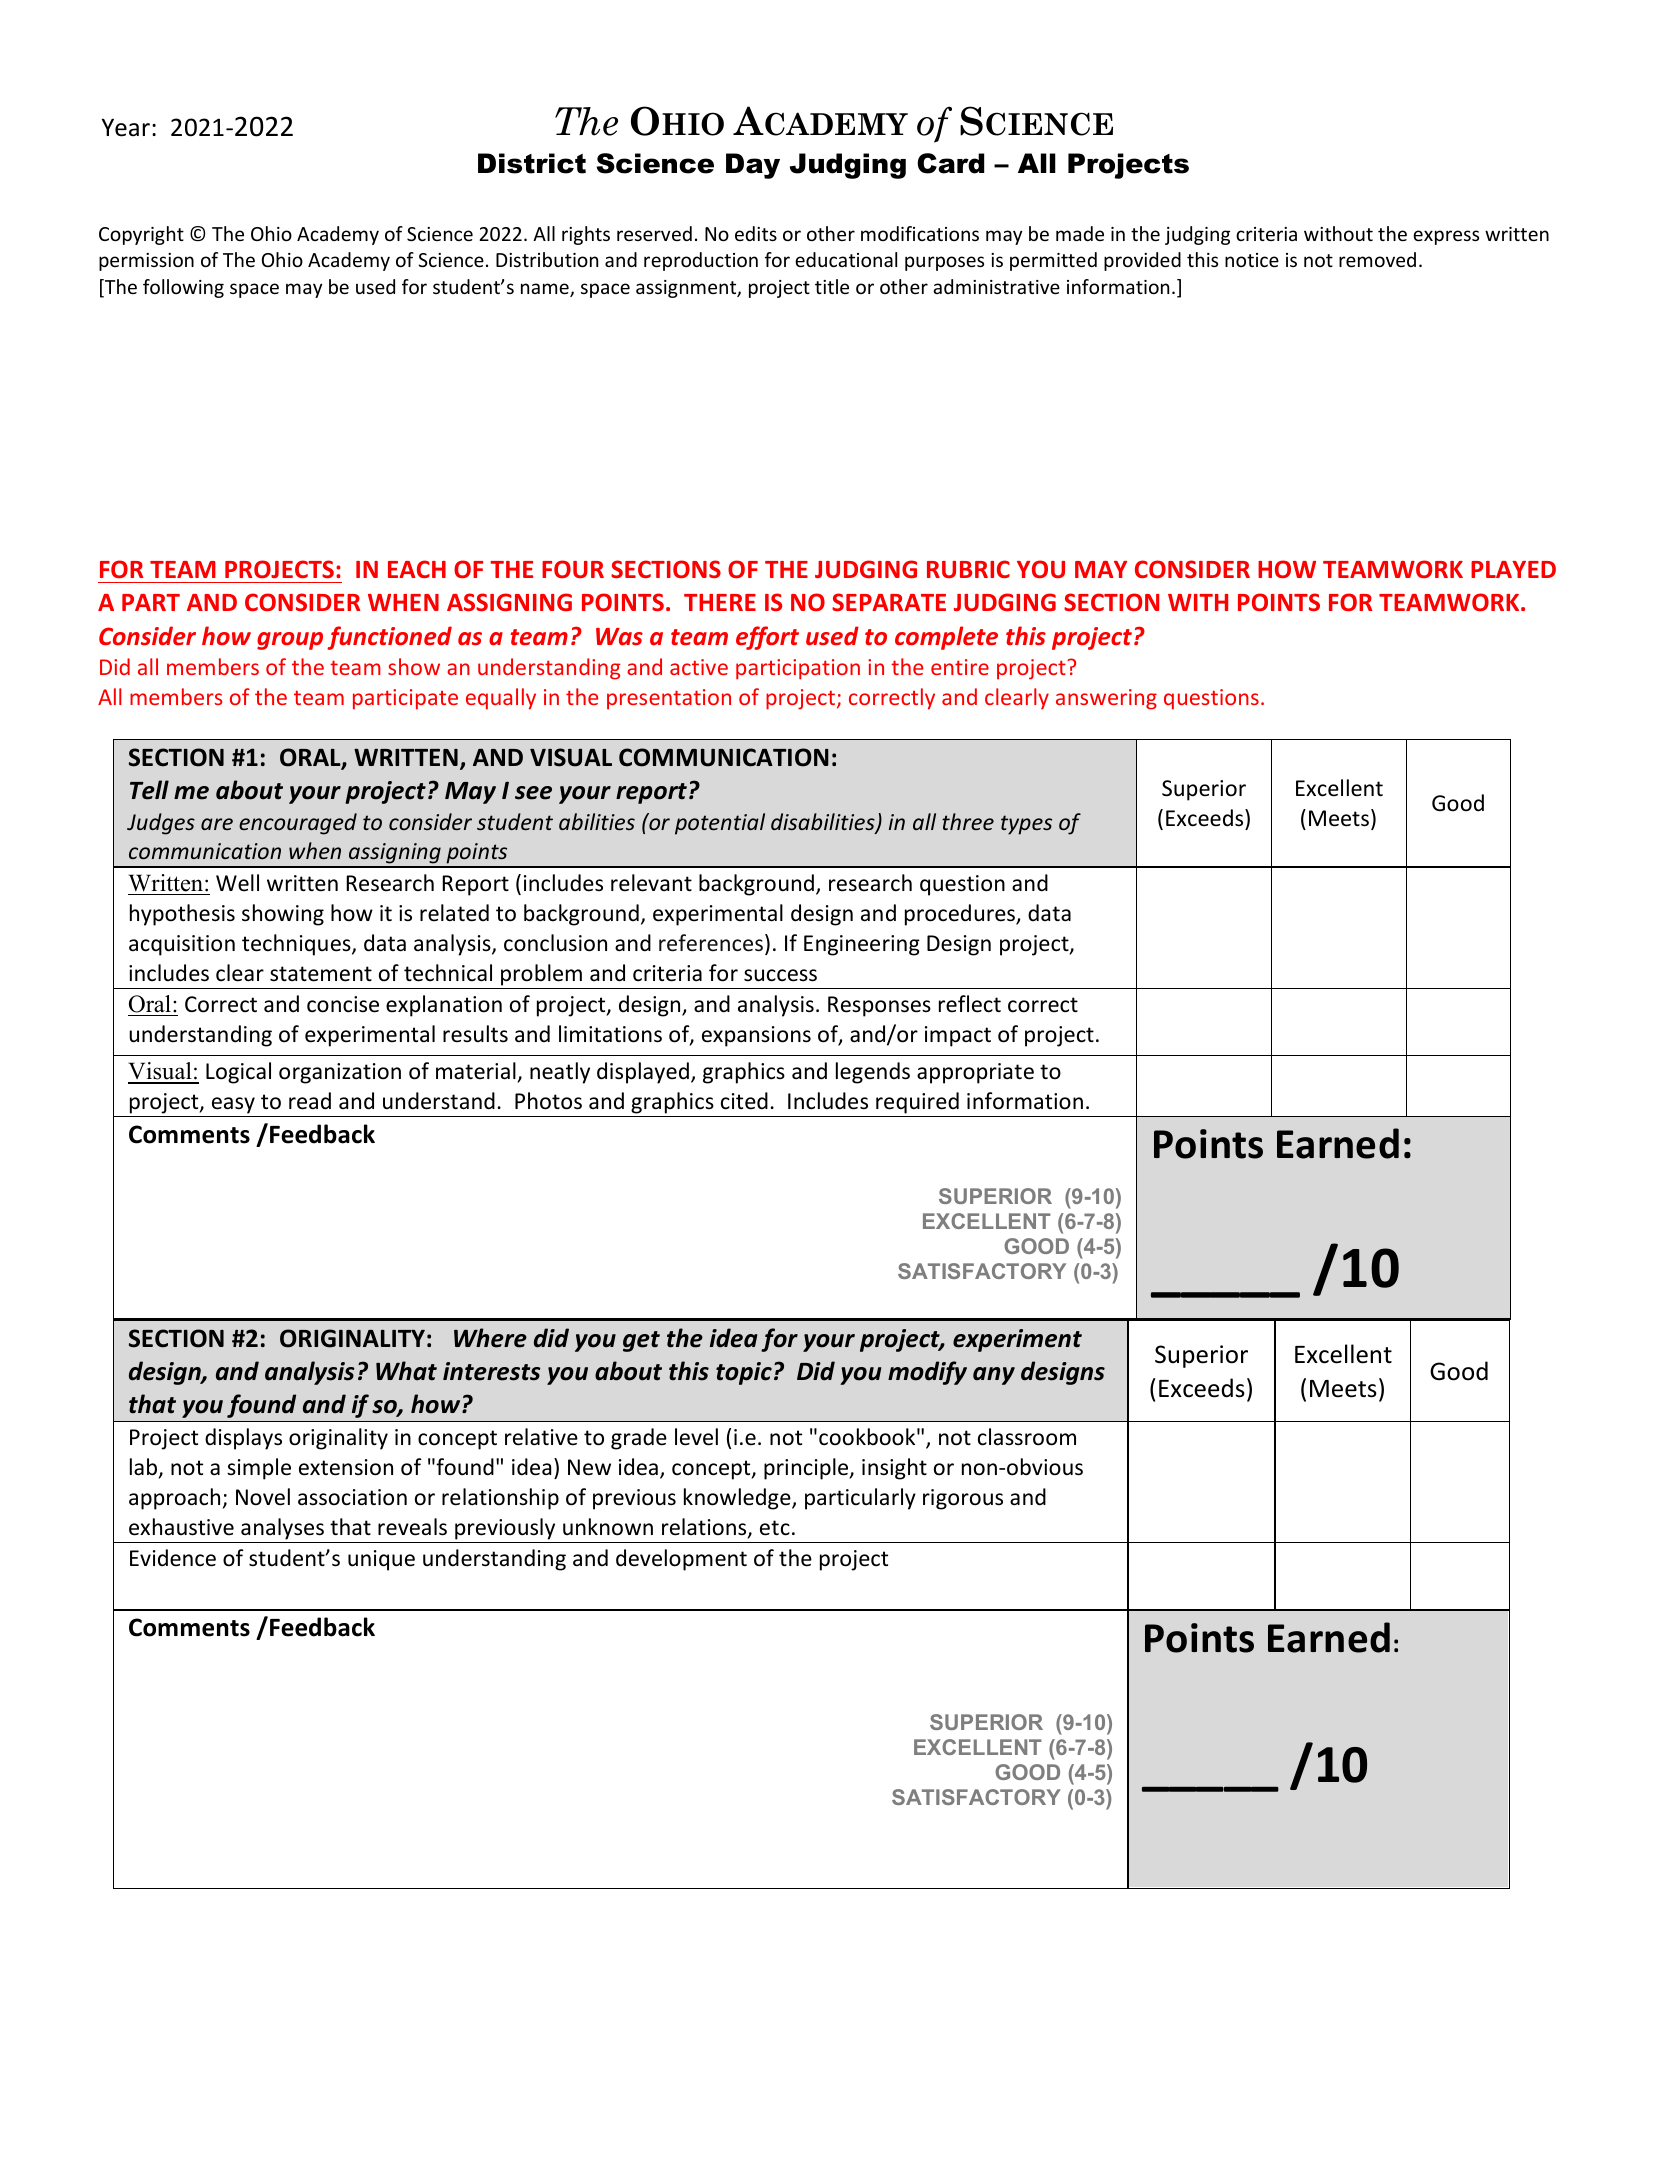 Image resolution: width=1667 pixels, height=2157 pixels. Describe the element at coordinates (290, 641) in the screenshot. I see `group` at that location.
